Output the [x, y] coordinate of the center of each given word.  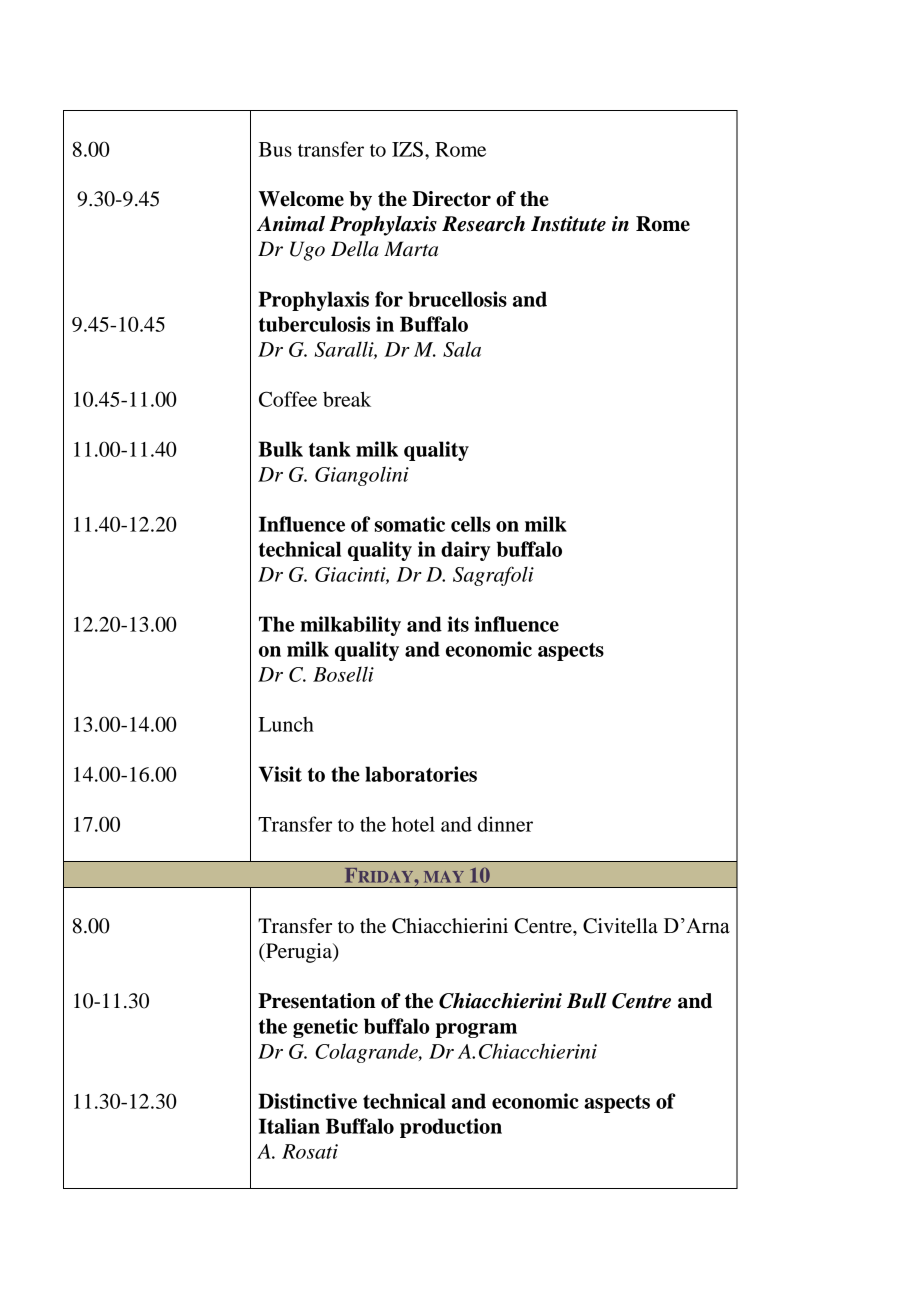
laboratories [421, 774]
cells [471, 524]
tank [330, 449]
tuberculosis [314, 324]
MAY [444, 877]
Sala [462, 349]
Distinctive [307, 1101]
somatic [410, 524]
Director [451, 199]
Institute [568, 224]
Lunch [286, 724]
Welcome [301, 199]
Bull [587, 1000]
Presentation [317, 1001]
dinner [505, 824]
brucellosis [457, 299]
